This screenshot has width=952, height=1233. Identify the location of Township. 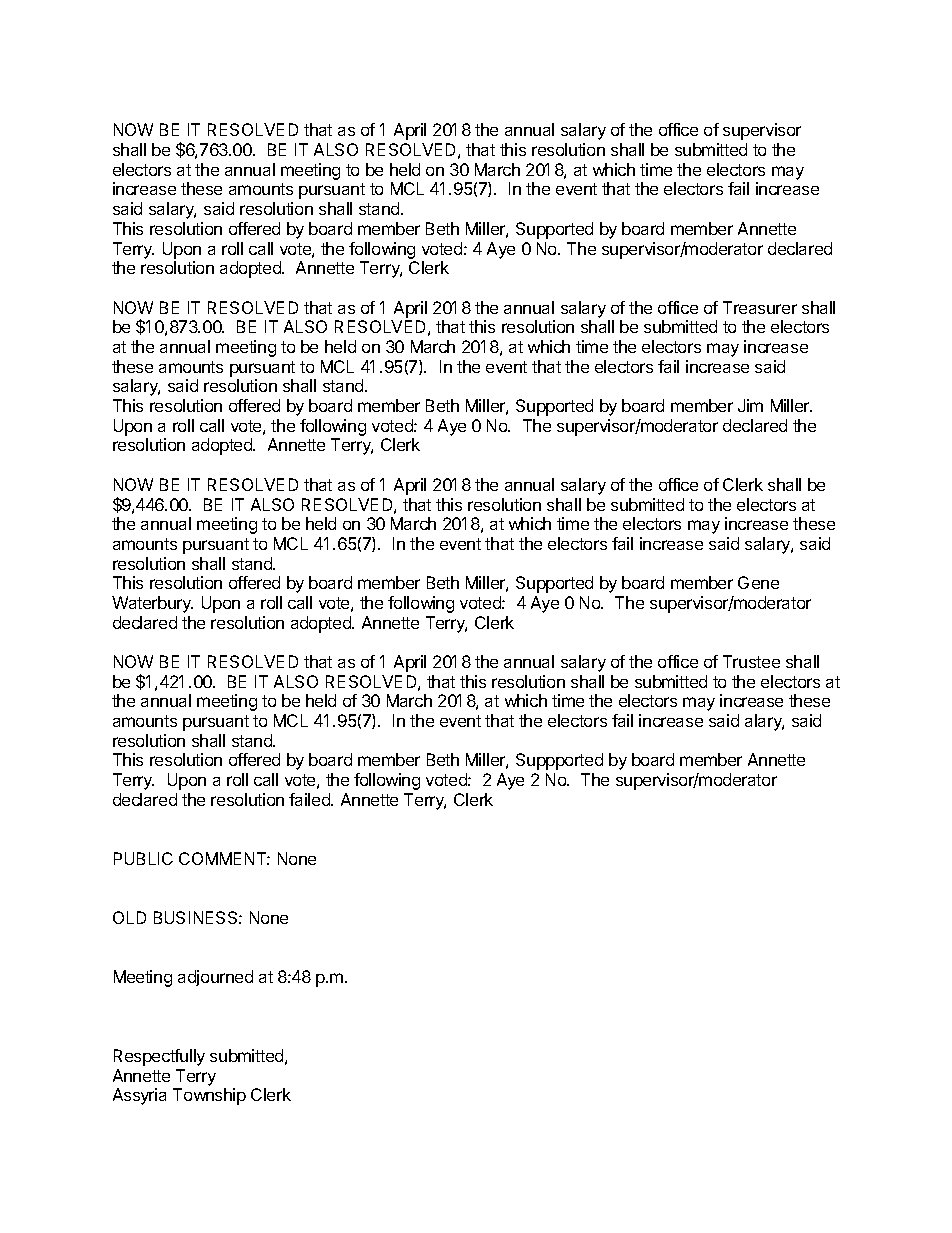
(209, 1096).
